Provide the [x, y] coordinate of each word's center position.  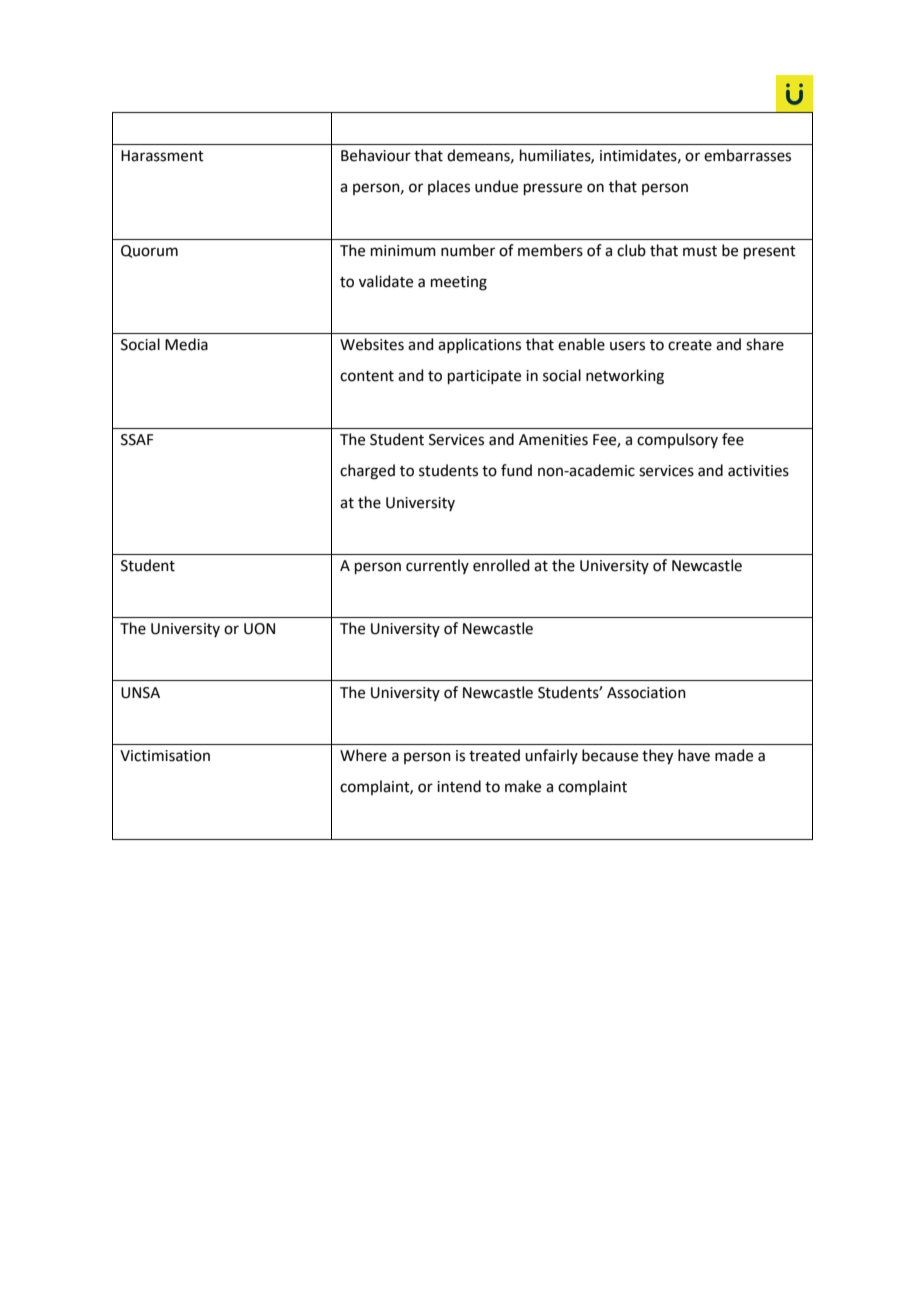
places [449, 187]
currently [437, 566]
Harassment [162, 156]
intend [459, 786]
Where [363, 755]
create [690, 345]
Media [186, 344]
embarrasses [747, 155]
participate [484, 377]
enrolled [501, 565]
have [694, 755]
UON [259, 629]
